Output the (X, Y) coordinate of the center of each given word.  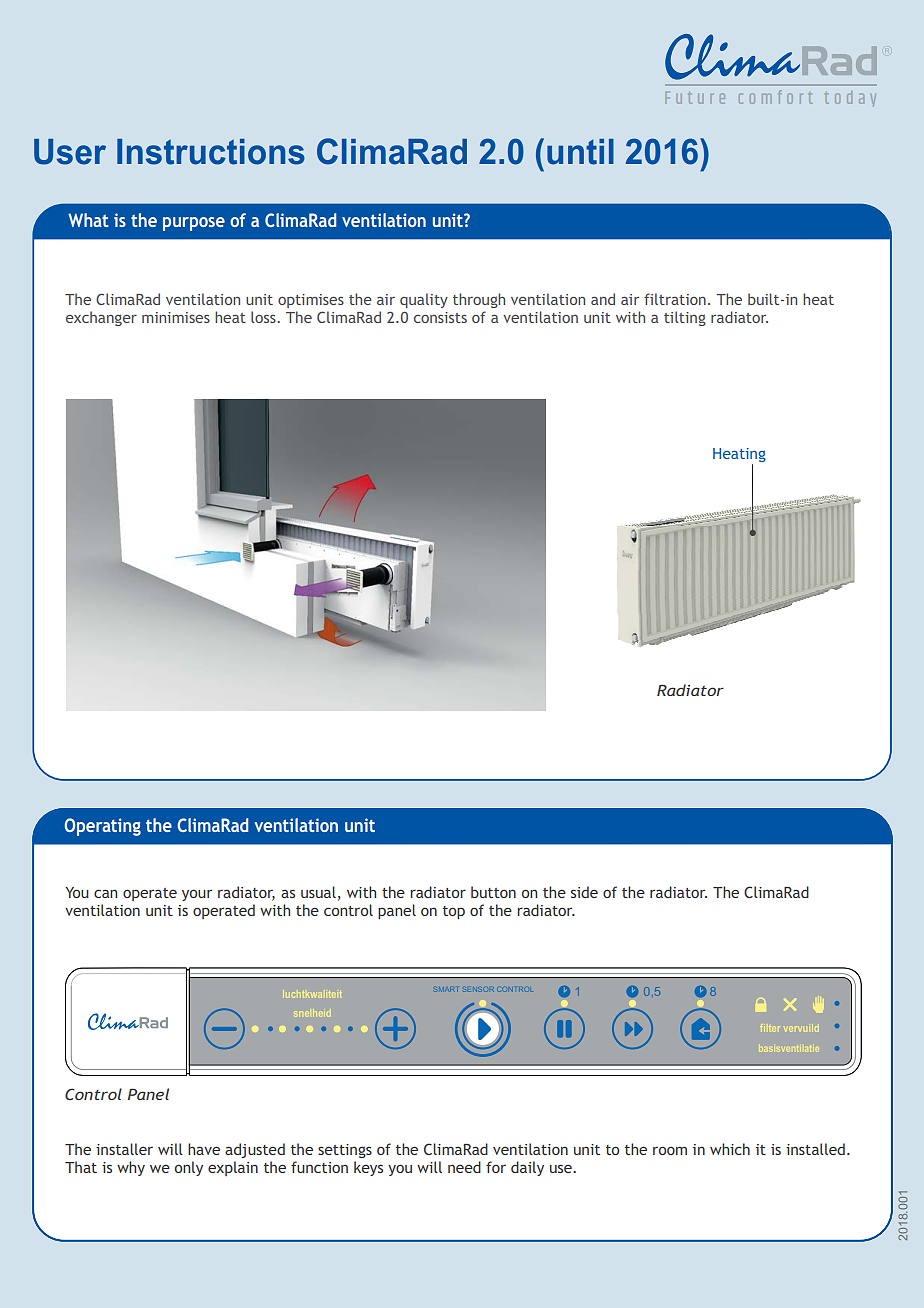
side (584, 892)
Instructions (211, 152)
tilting (685, 318)
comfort (775, 97)
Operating (103, 827)
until (580, 152)
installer (124, 1149)
